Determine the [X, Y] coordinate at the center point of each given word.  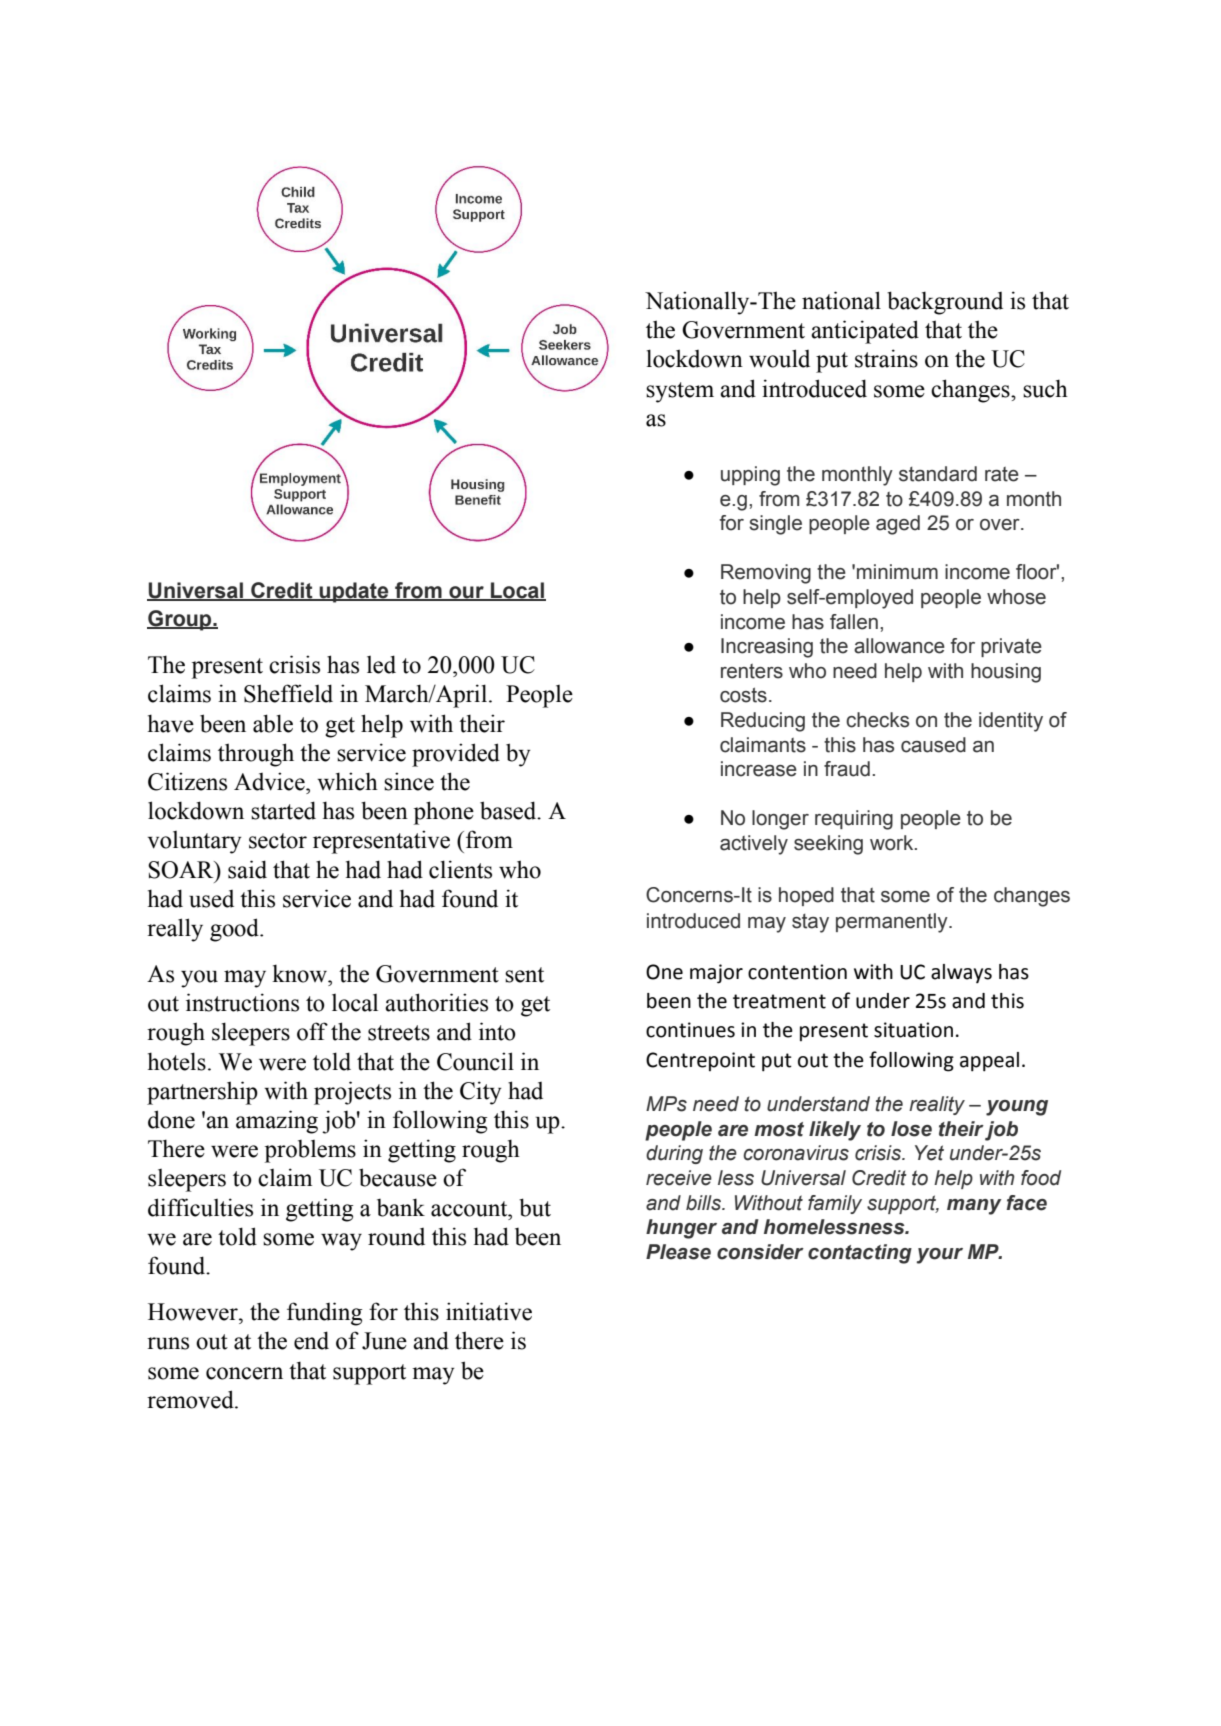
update [354, 592]
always [961, 973]
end [311, 1340]
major [716, 974]
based [509, 810]
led [381, 664]
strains [886, 358]
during [674, 1154]
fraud [847, 769]
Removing [766, 574]
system [680, 392]
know [301, 973]
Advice [270, 781]
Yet [929, 1153]
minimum [897, 572]
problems [310, 1151]
